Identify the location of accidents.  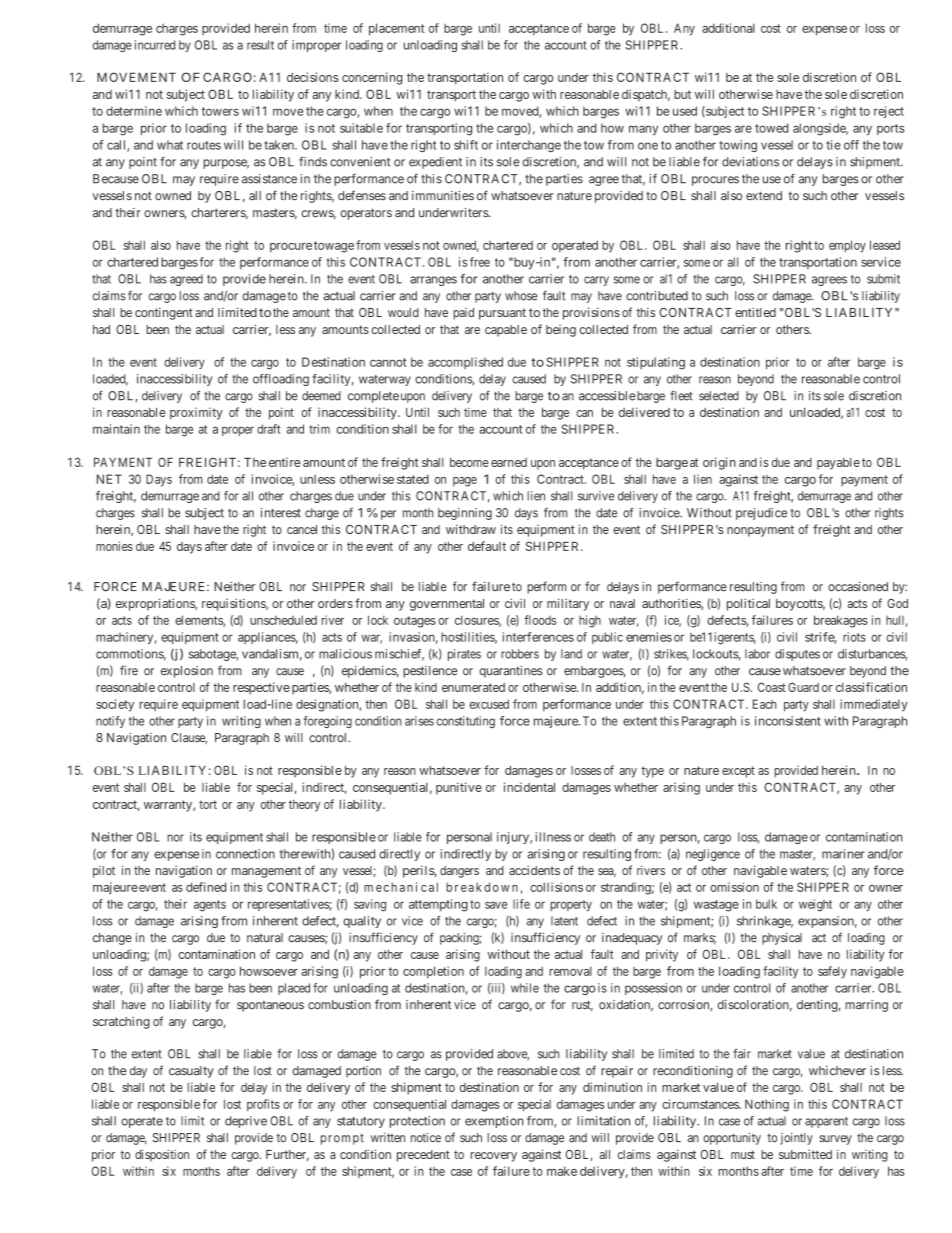
(534, 870).
